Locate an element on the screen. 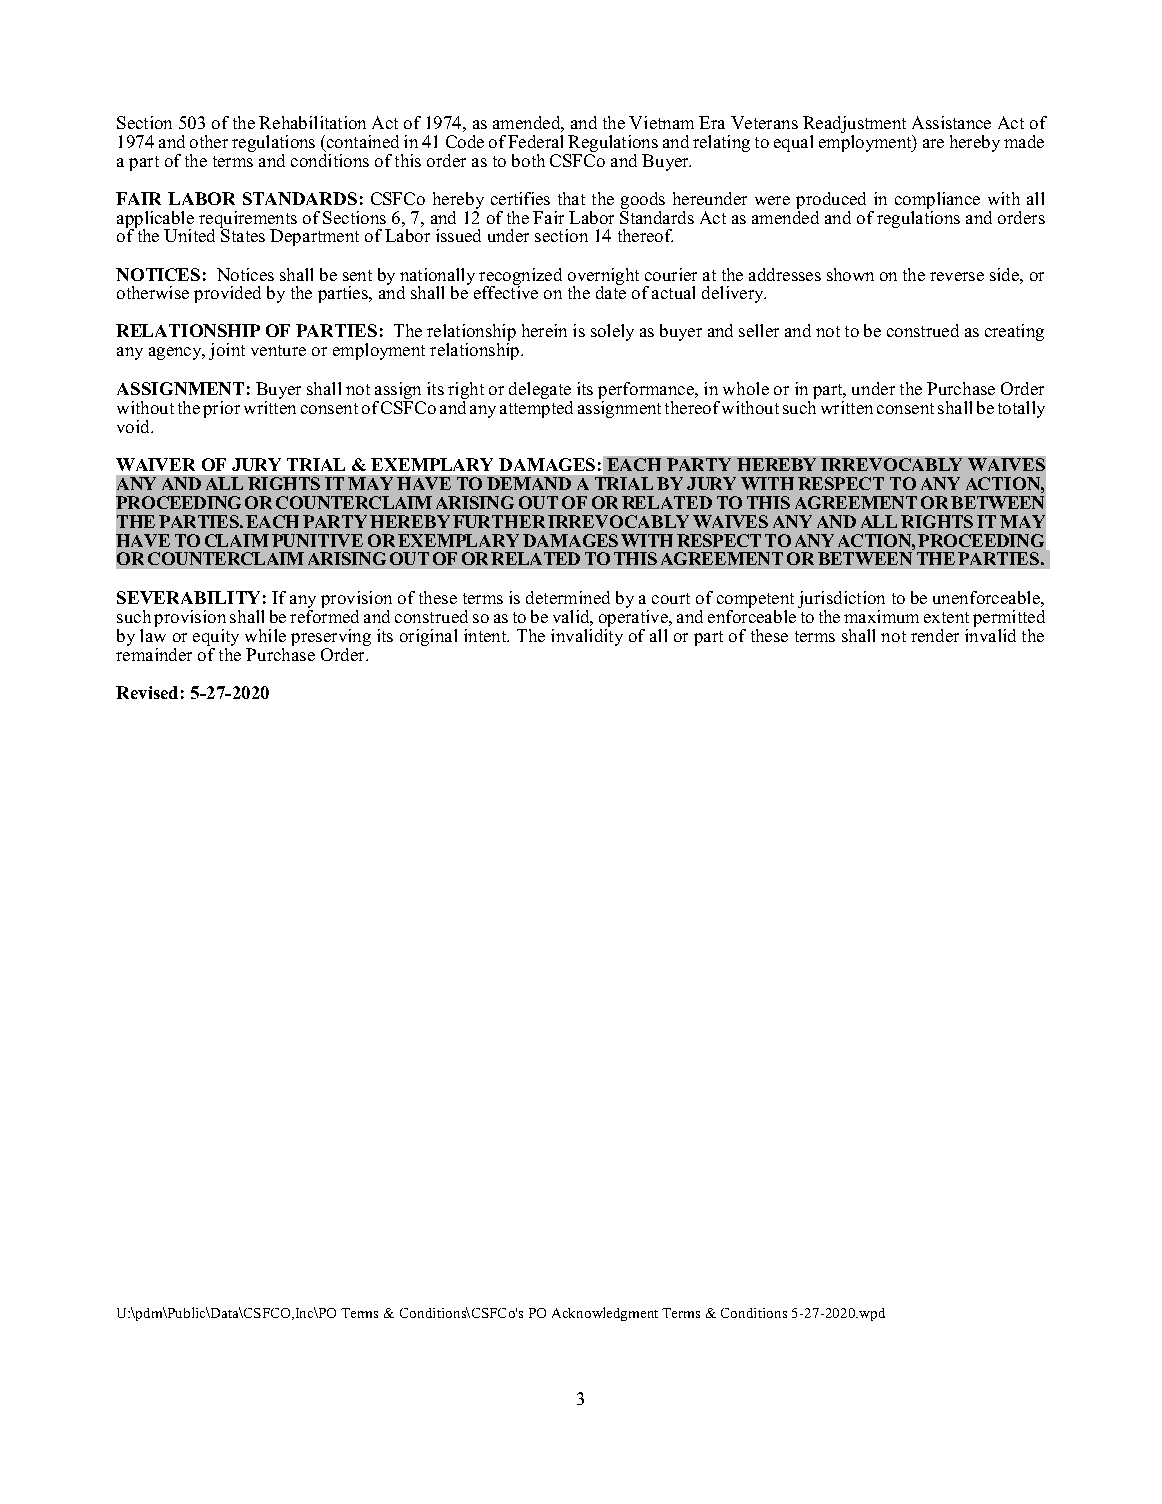  intent is located at coordinates (486, 635).
